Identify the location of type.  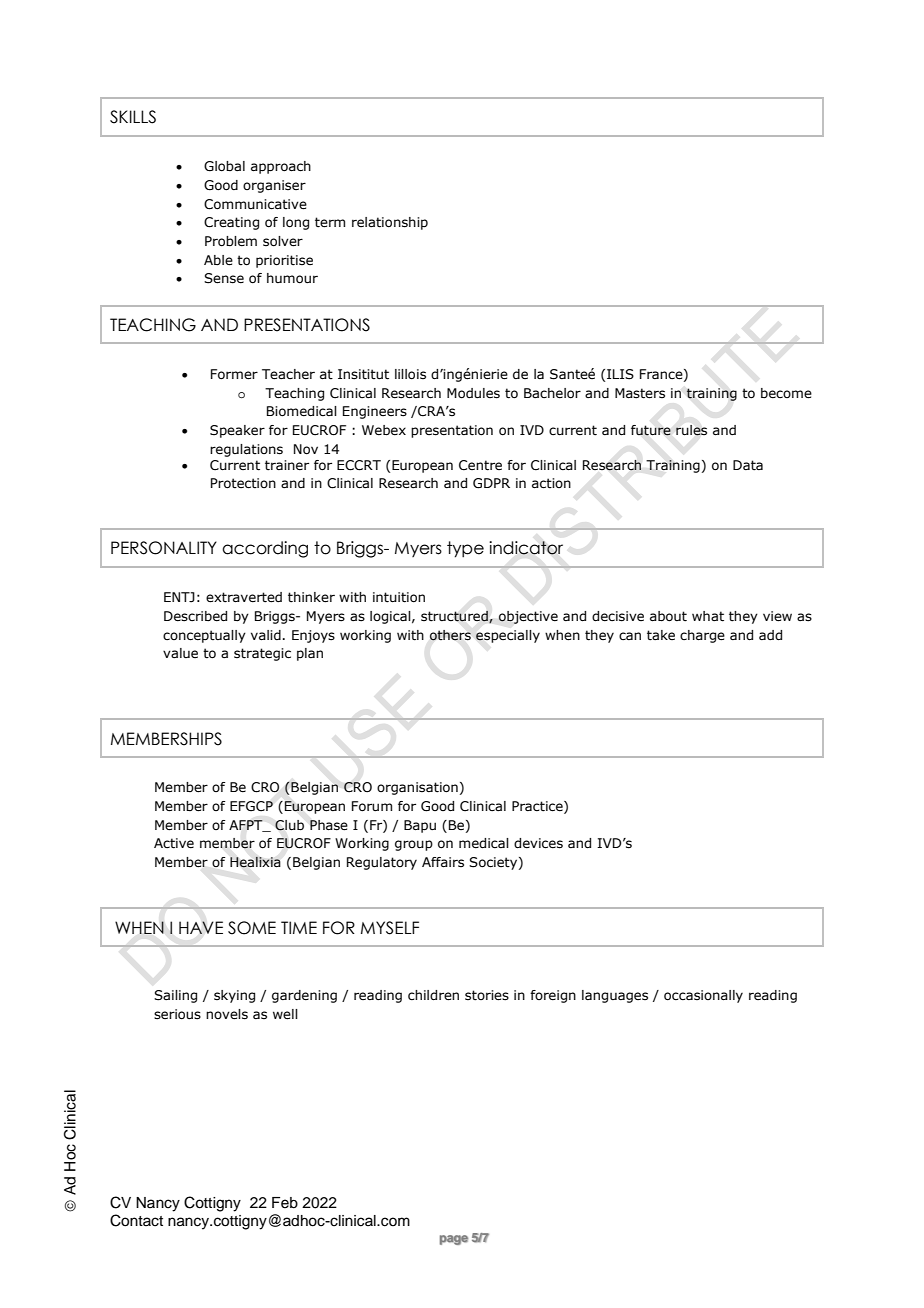
(465, 549).
